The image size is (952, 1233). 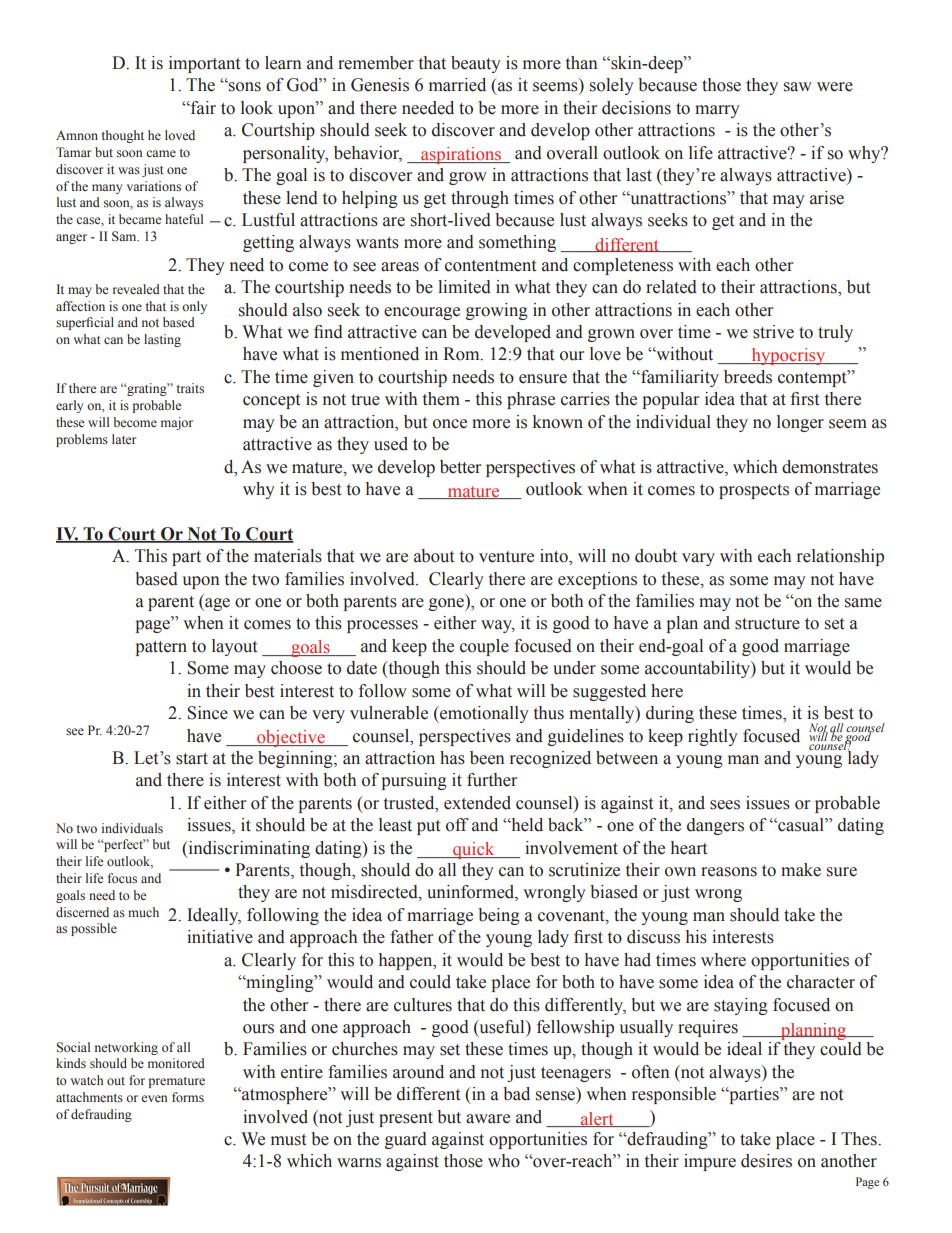 I want to click on better, so click(x=460, y=467).
